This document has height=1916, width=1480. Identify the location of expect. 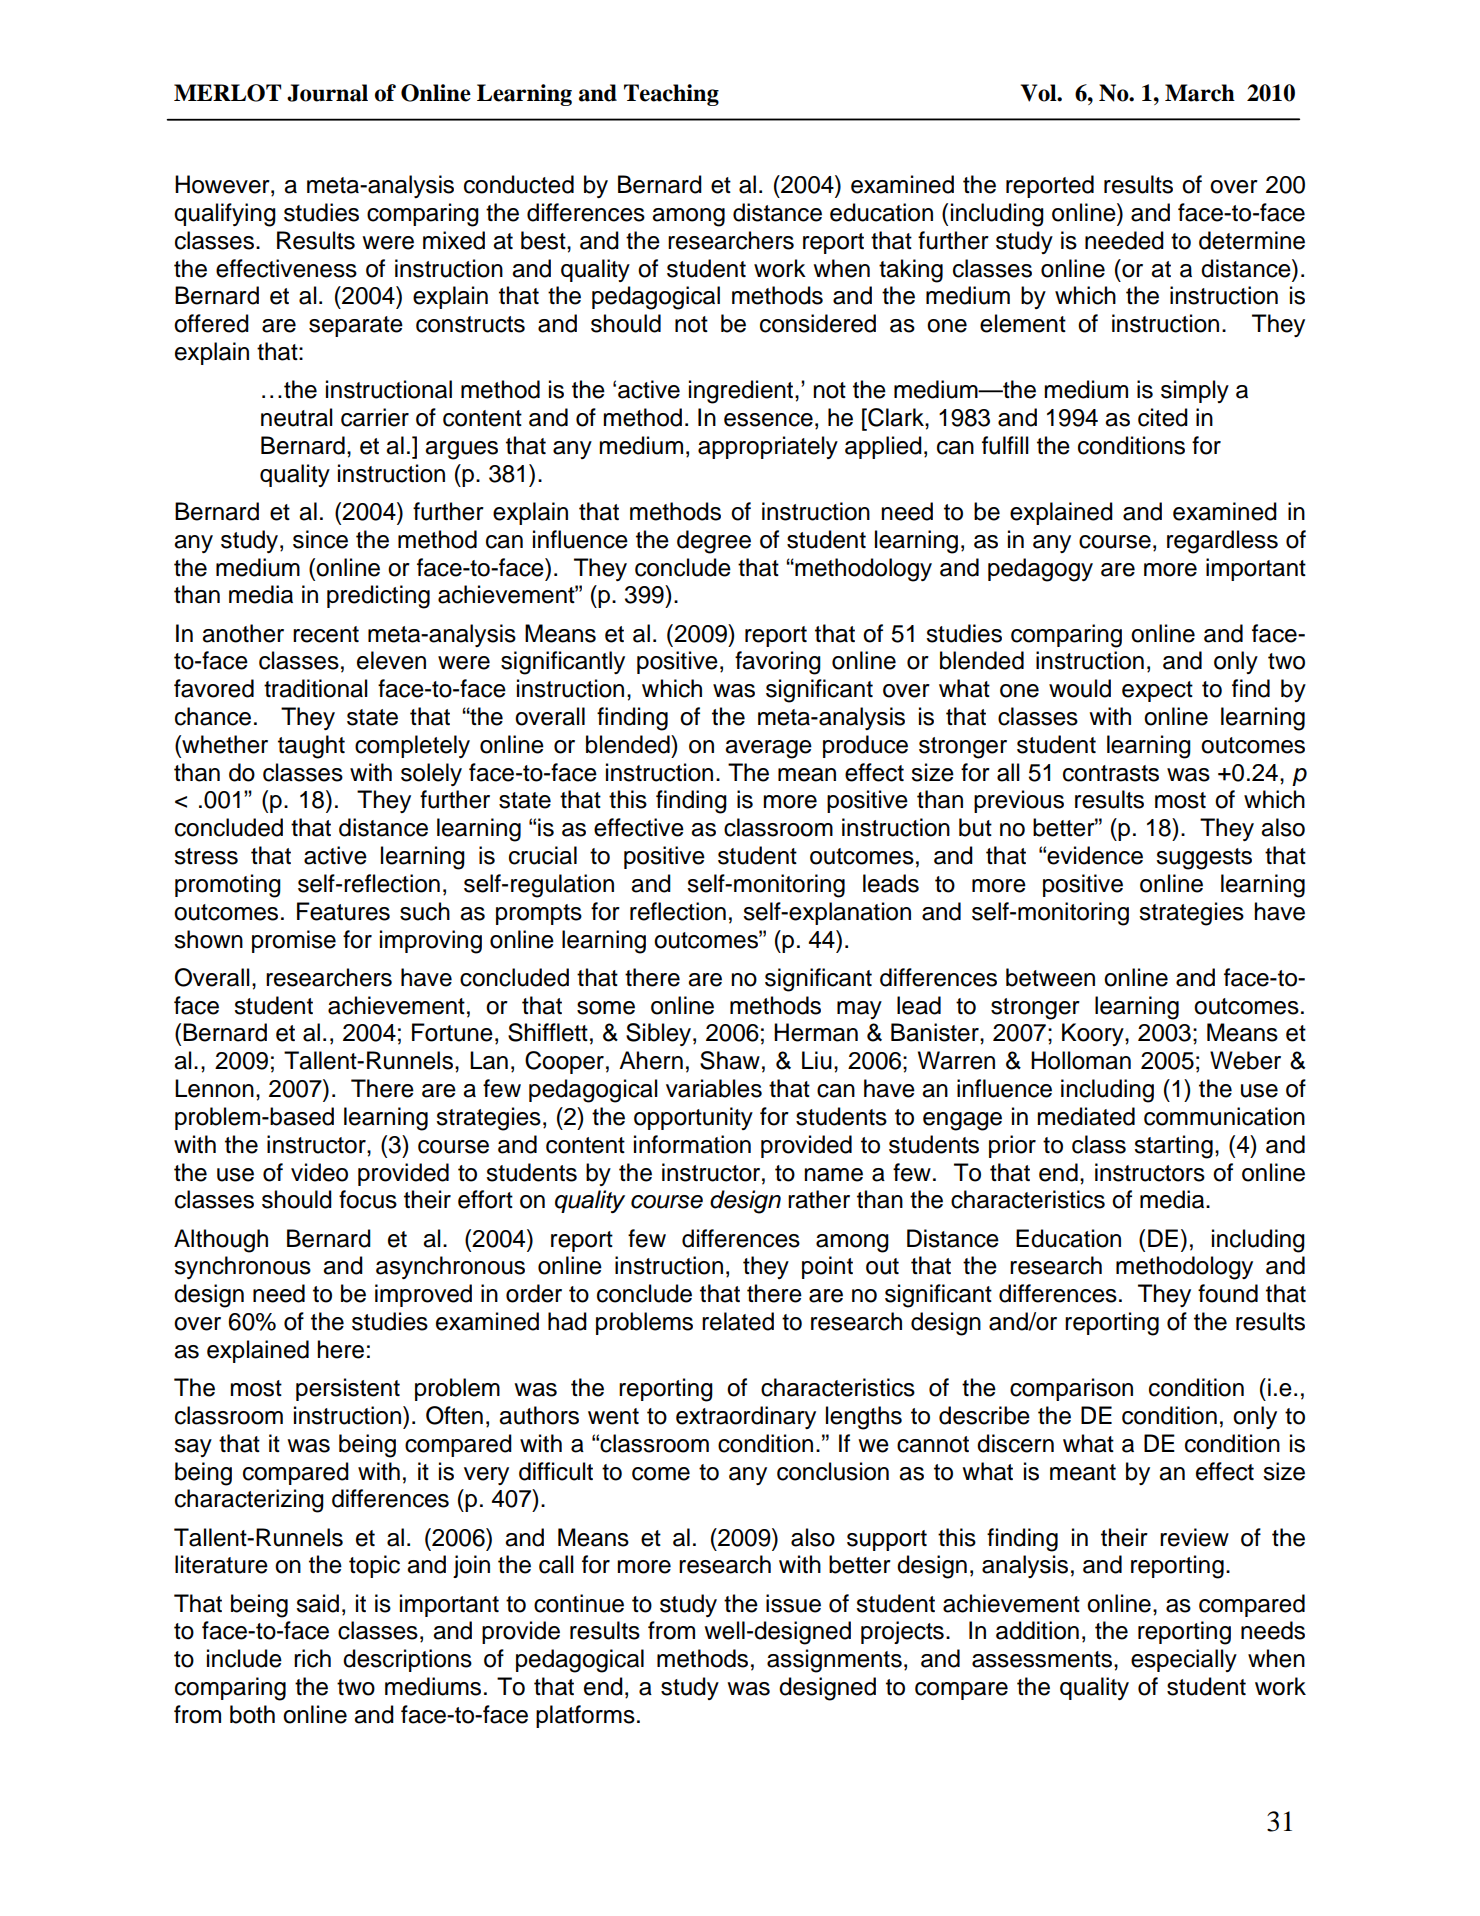
(1157, 691).
